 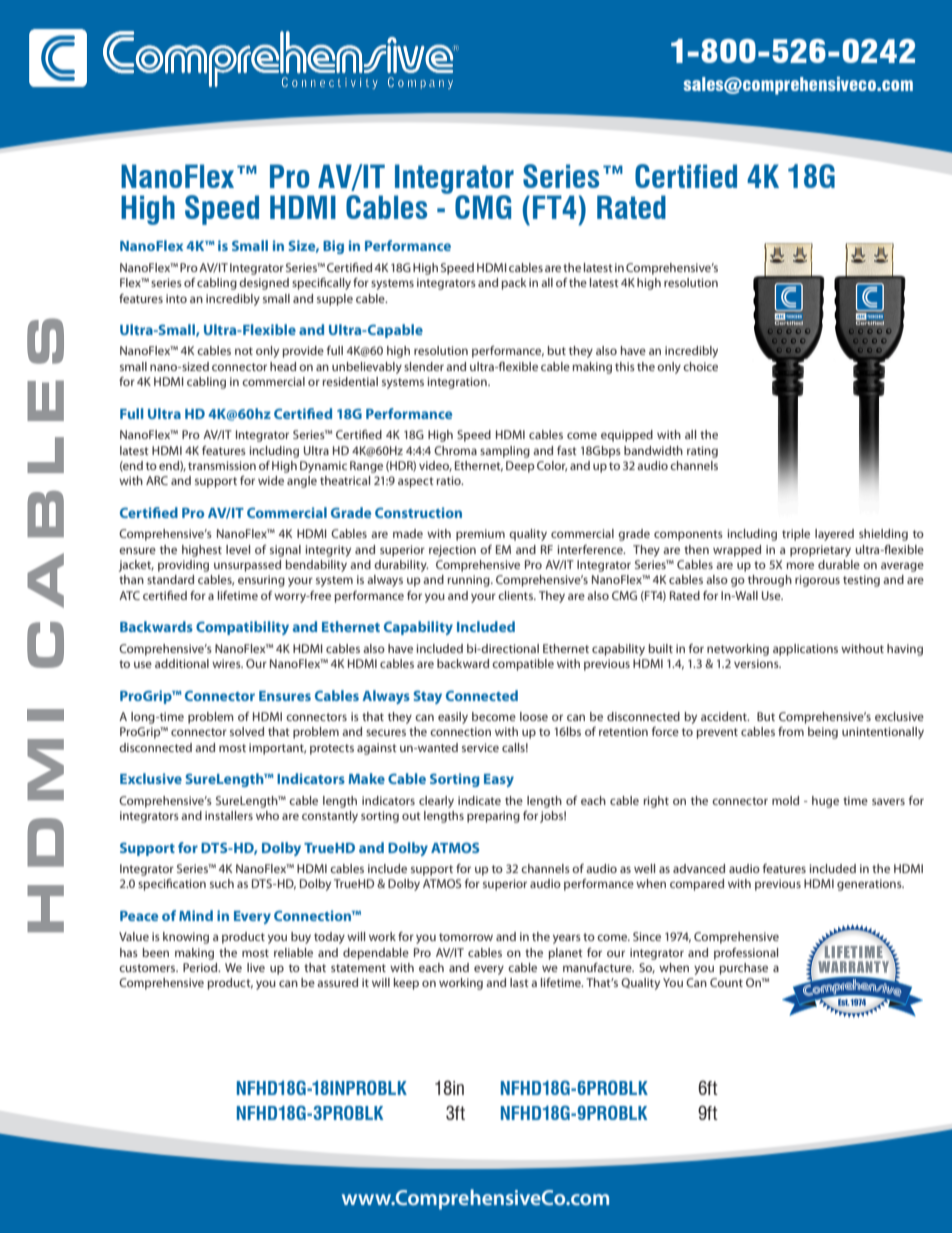 I want to click on pack, so click(x=514, y=284).
